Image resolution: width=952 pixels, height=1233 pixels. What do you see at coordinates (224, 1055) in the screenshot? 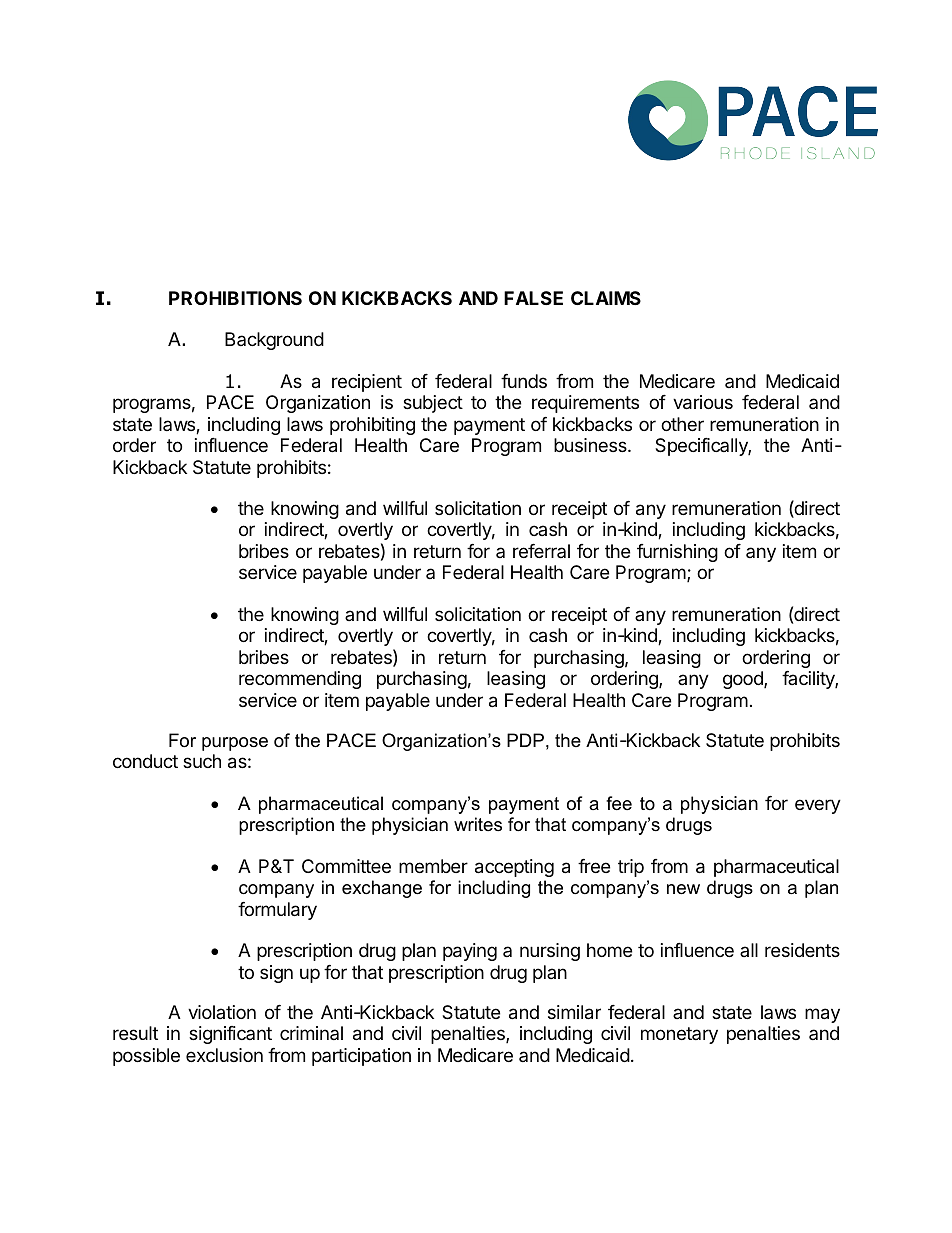
I see `exclusion` at bounding box center [224, 1055].
